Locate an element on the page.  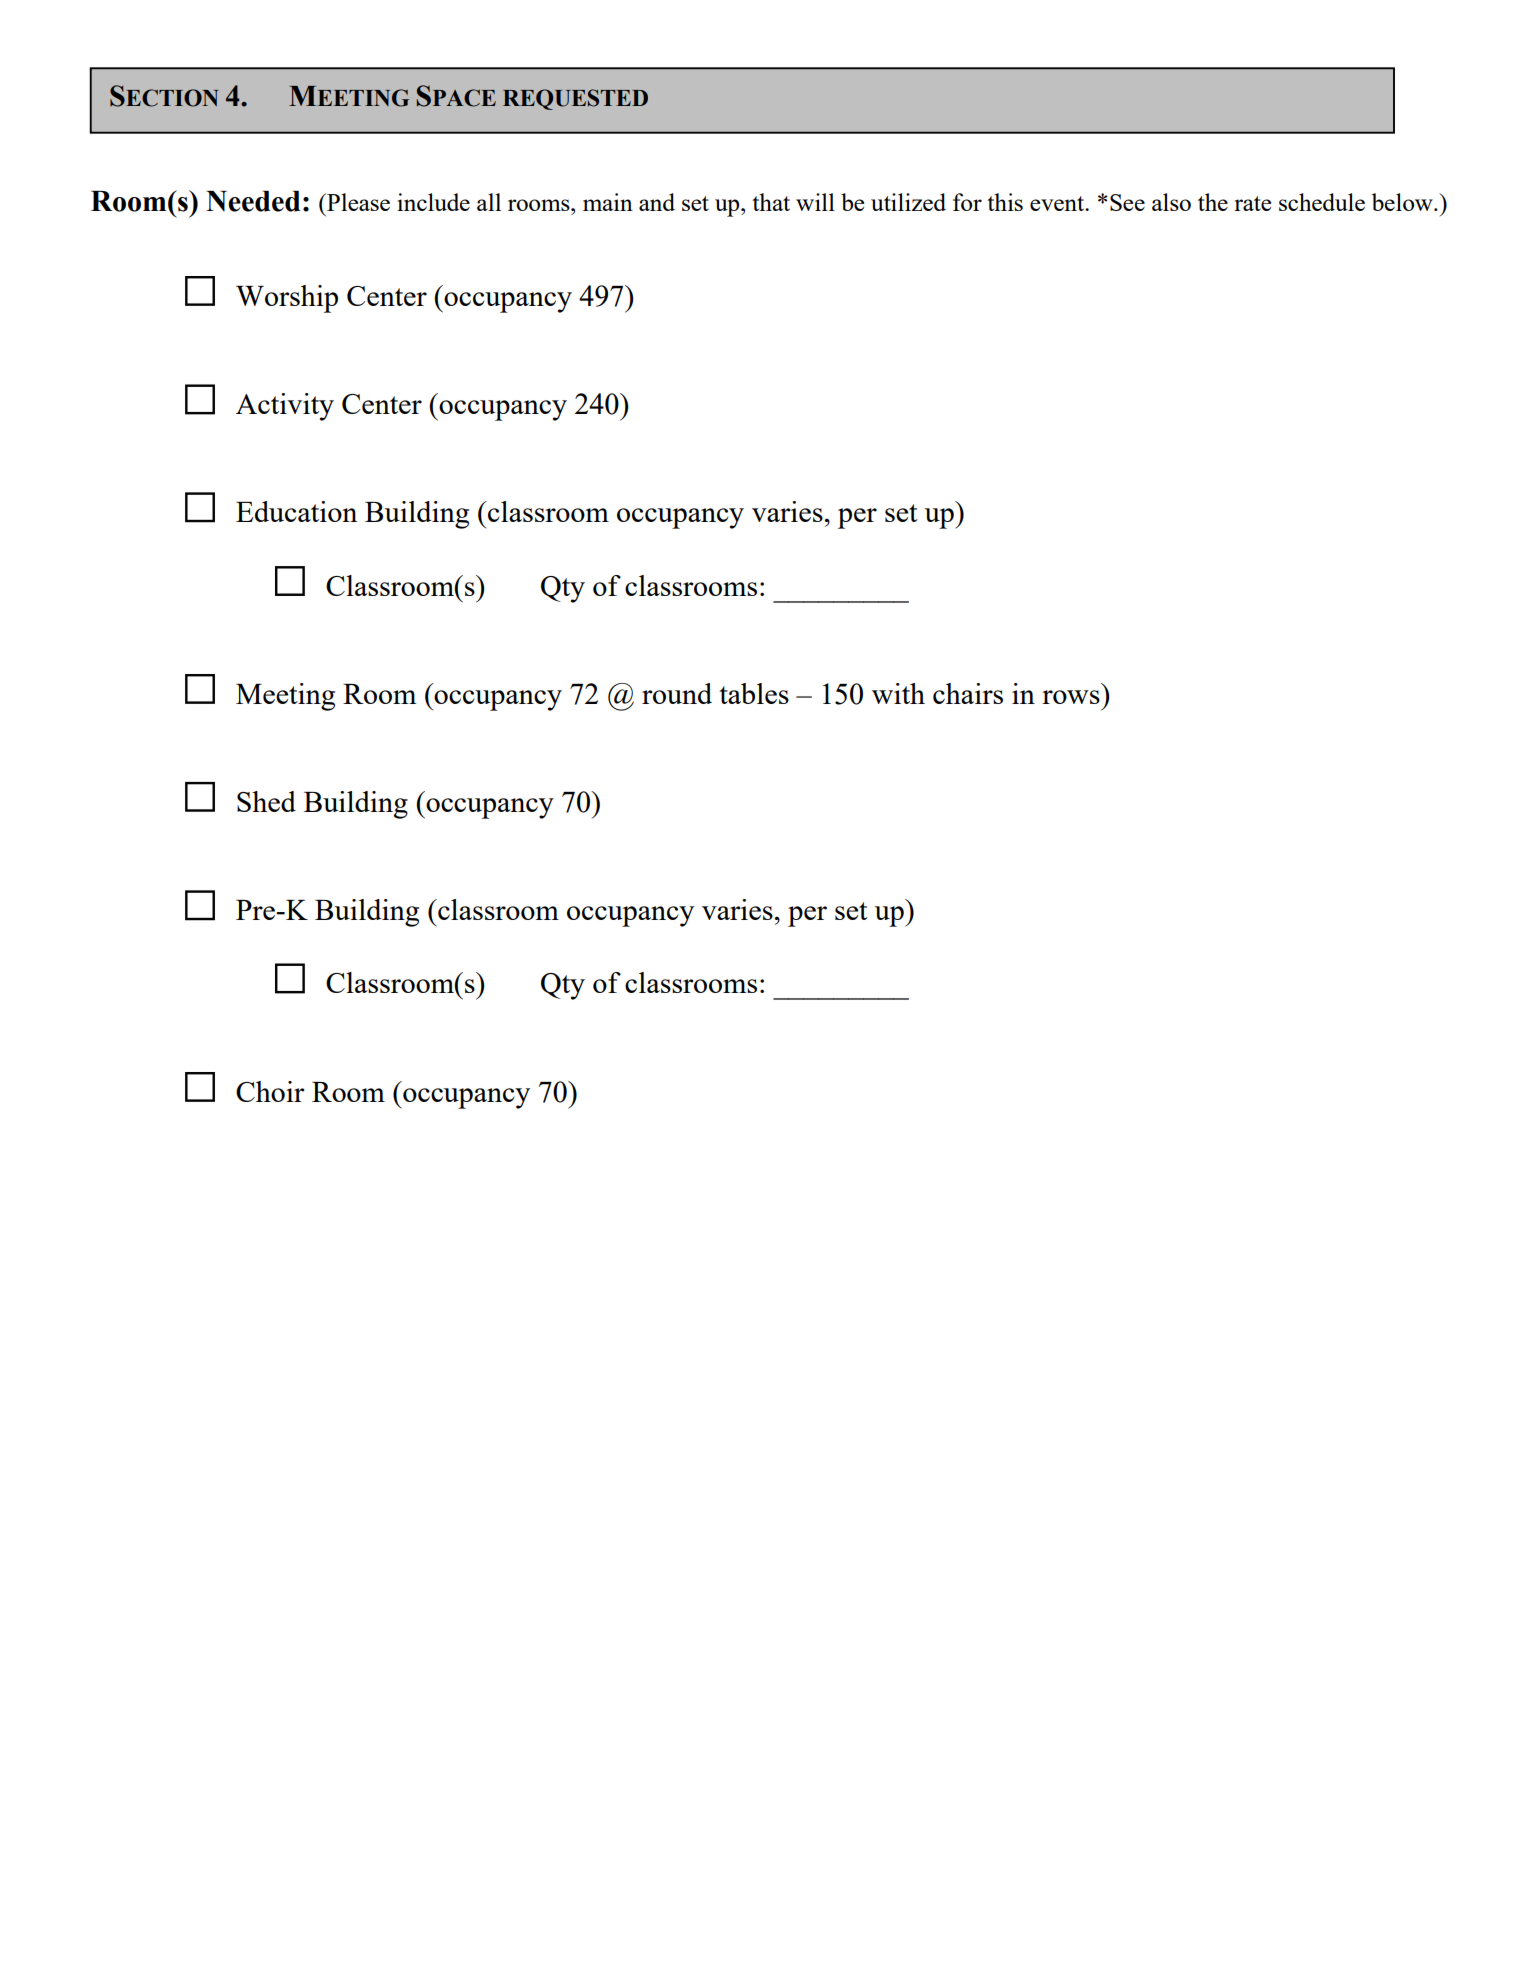
the is located at coordinates (1213, 202).
